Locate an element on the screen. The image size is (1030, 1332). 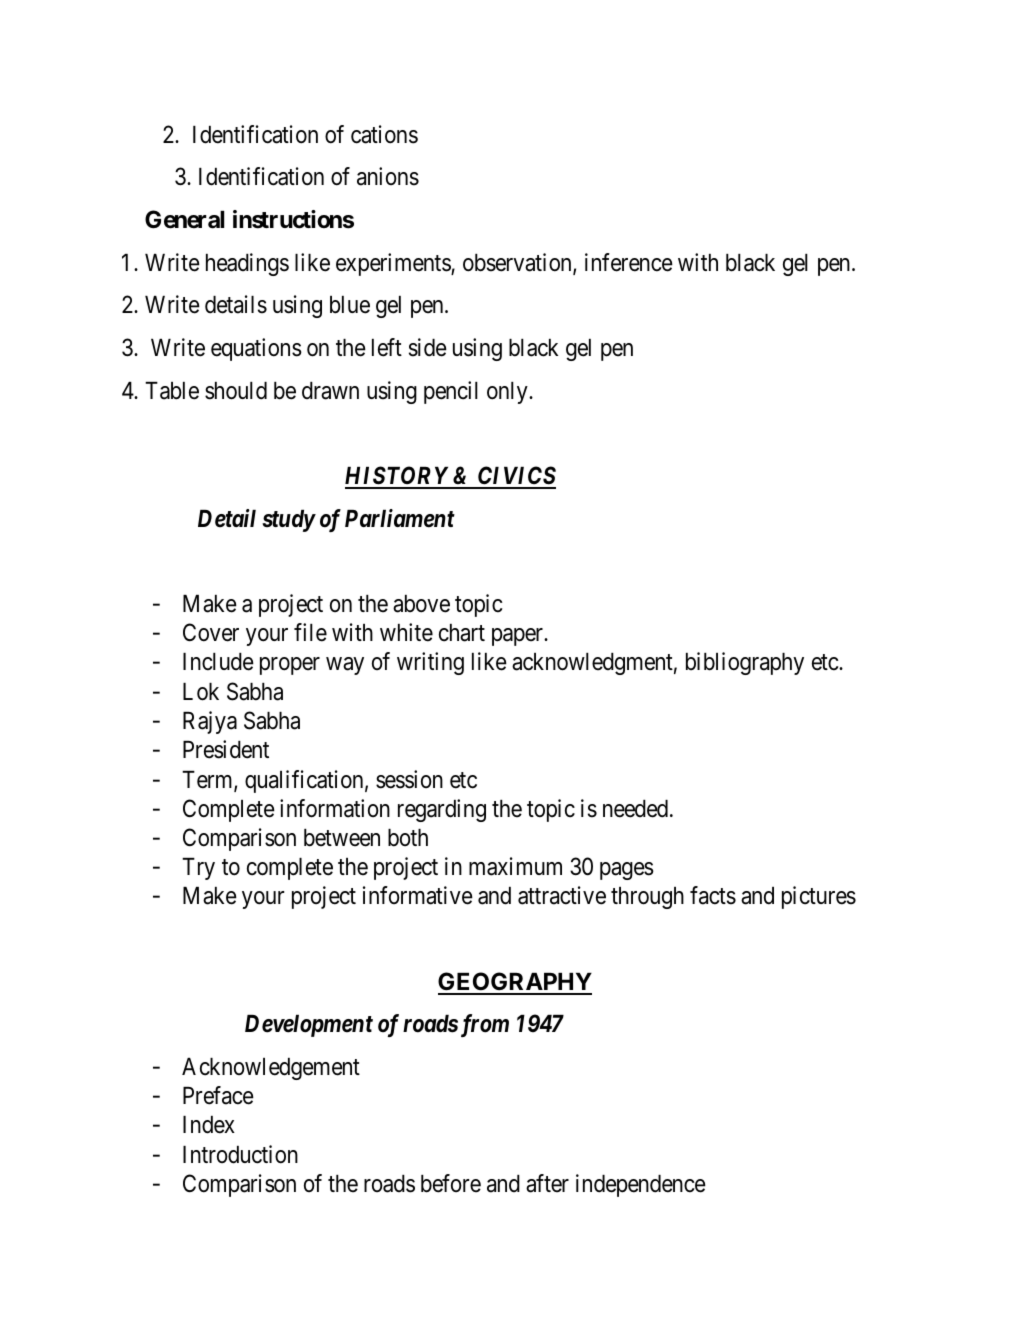
CIVICS is located at coordinates (516, 477).
